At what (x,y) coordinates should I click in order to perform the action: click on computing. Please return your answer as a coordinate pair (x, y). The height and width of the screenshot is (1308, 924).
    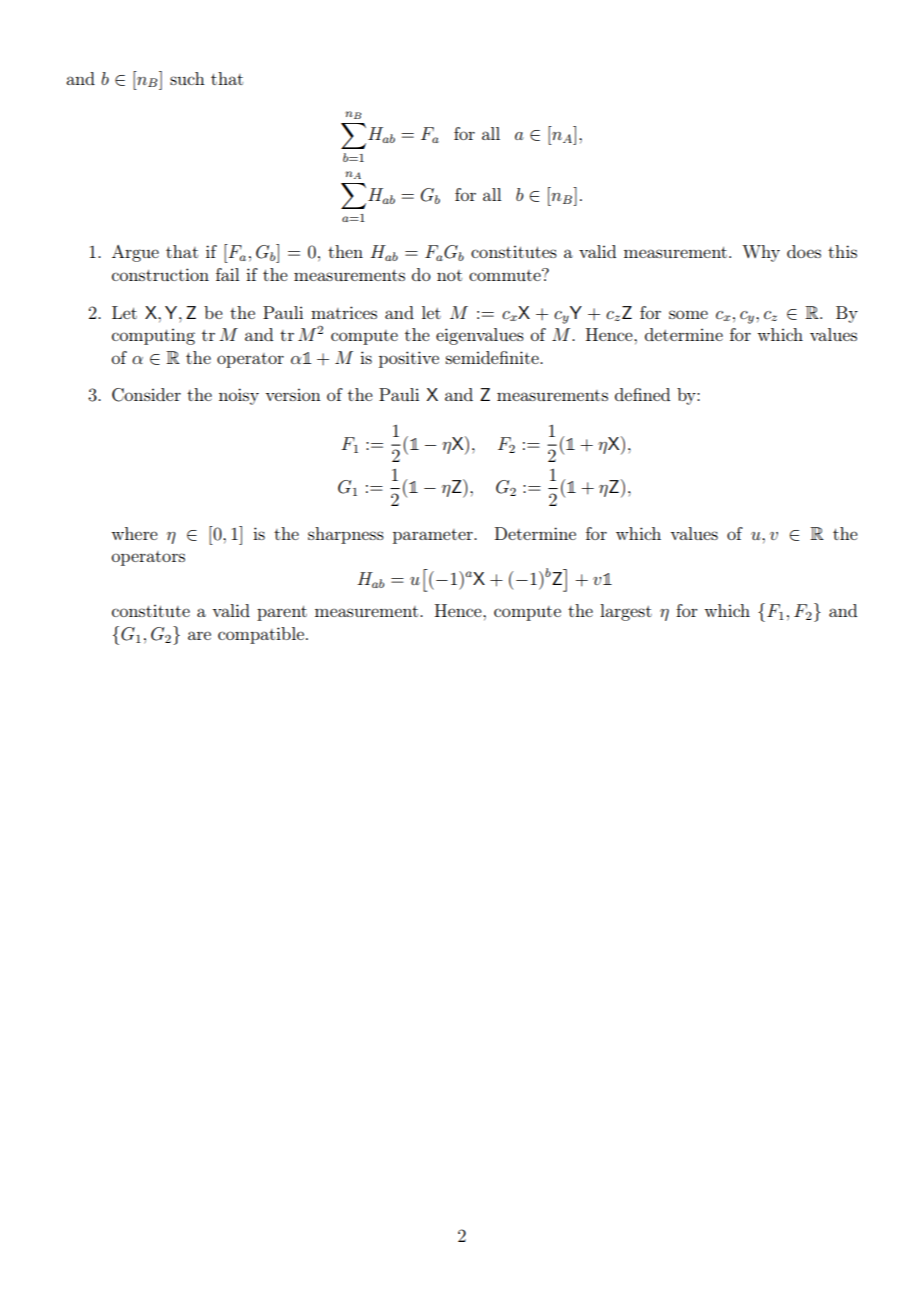
    Looking at the image, I should click on (153, 336).
